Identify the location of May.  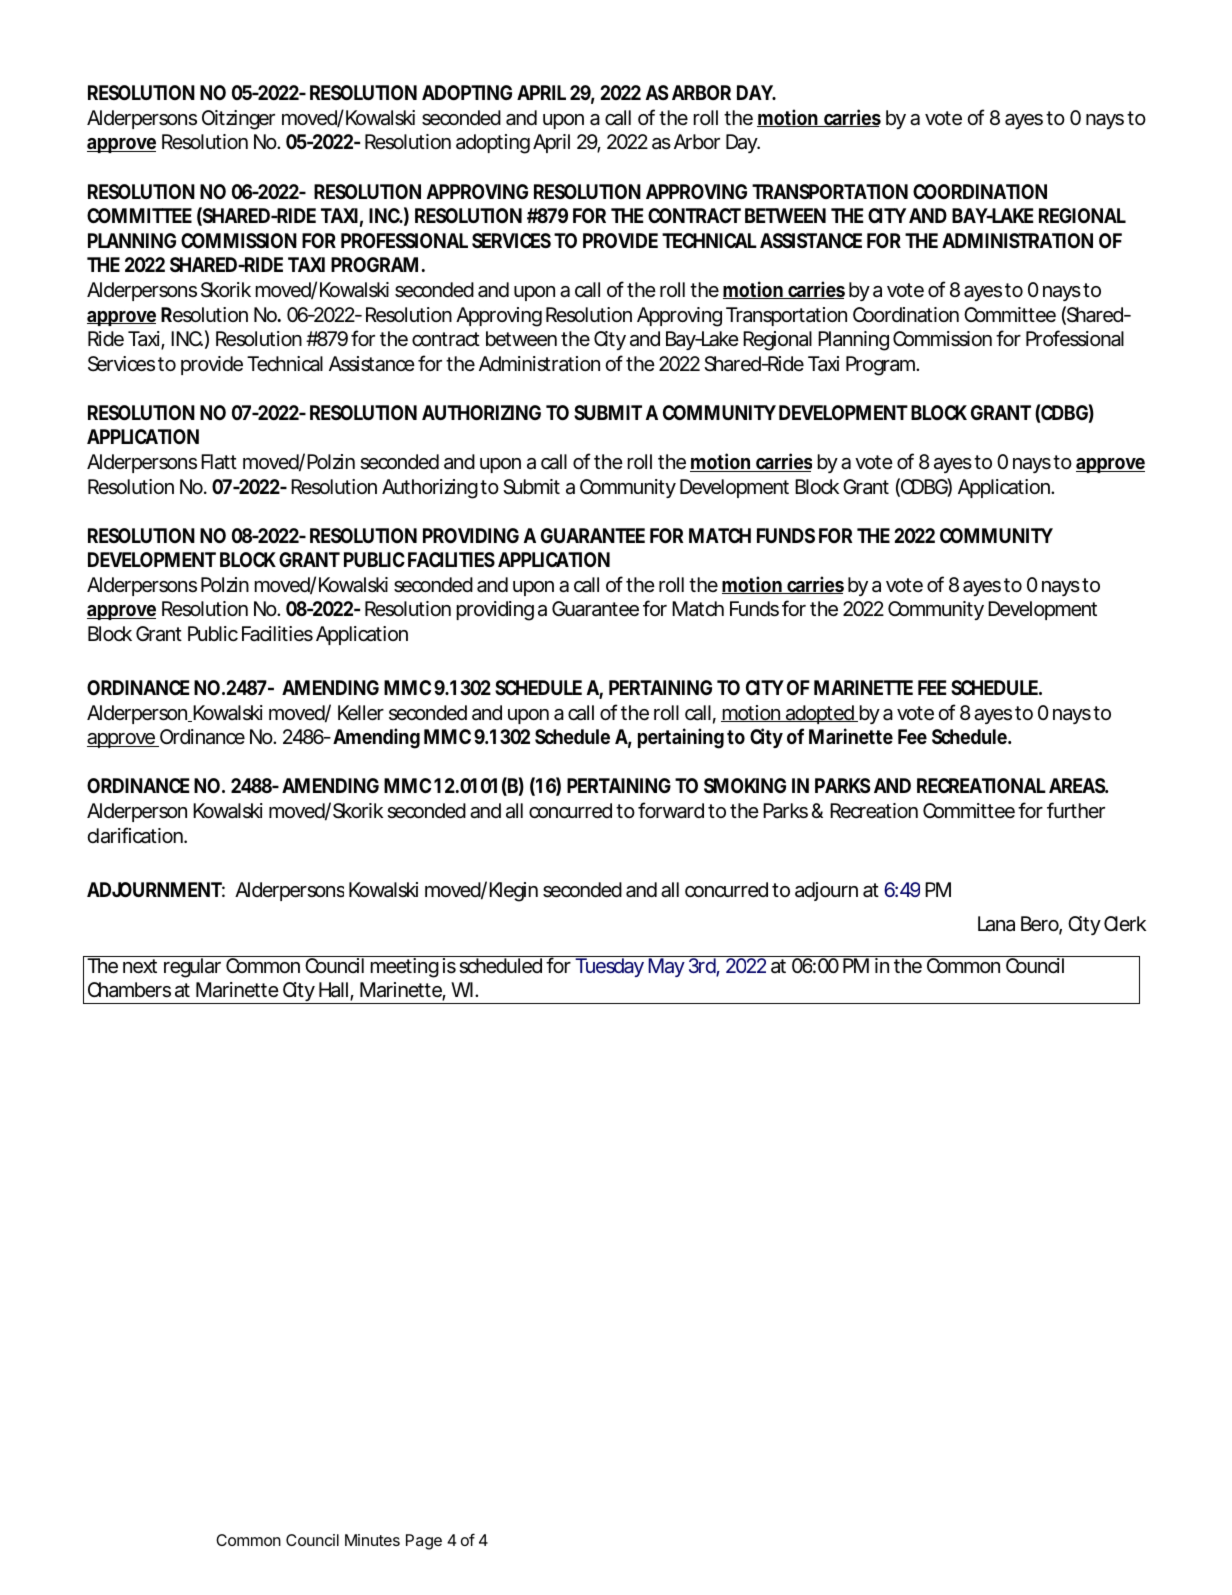
(667, 967).
